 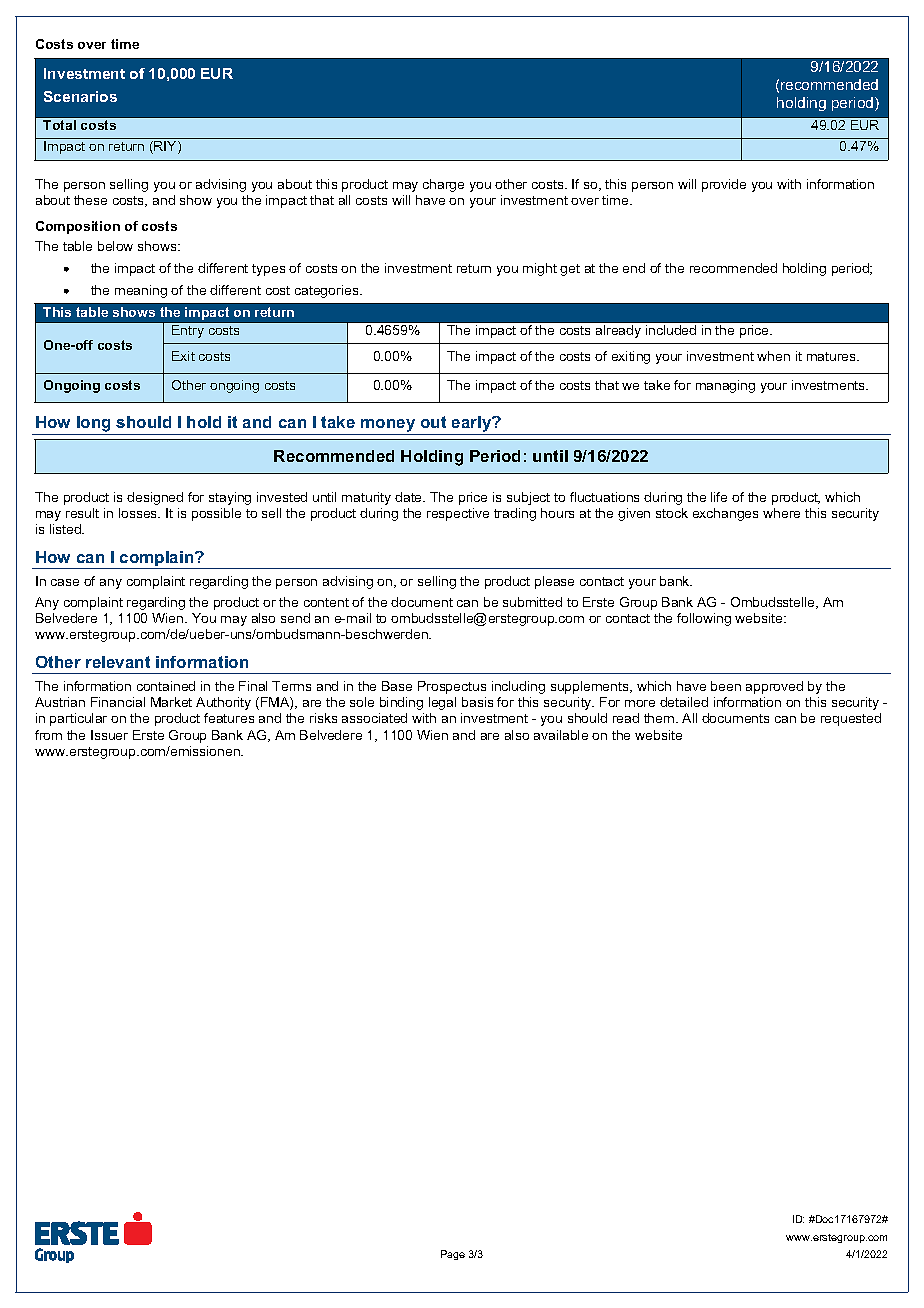 What do you see at coordinates (851, 719) in the screenshot?
I see `requested` at bounding box center [851, 719].
